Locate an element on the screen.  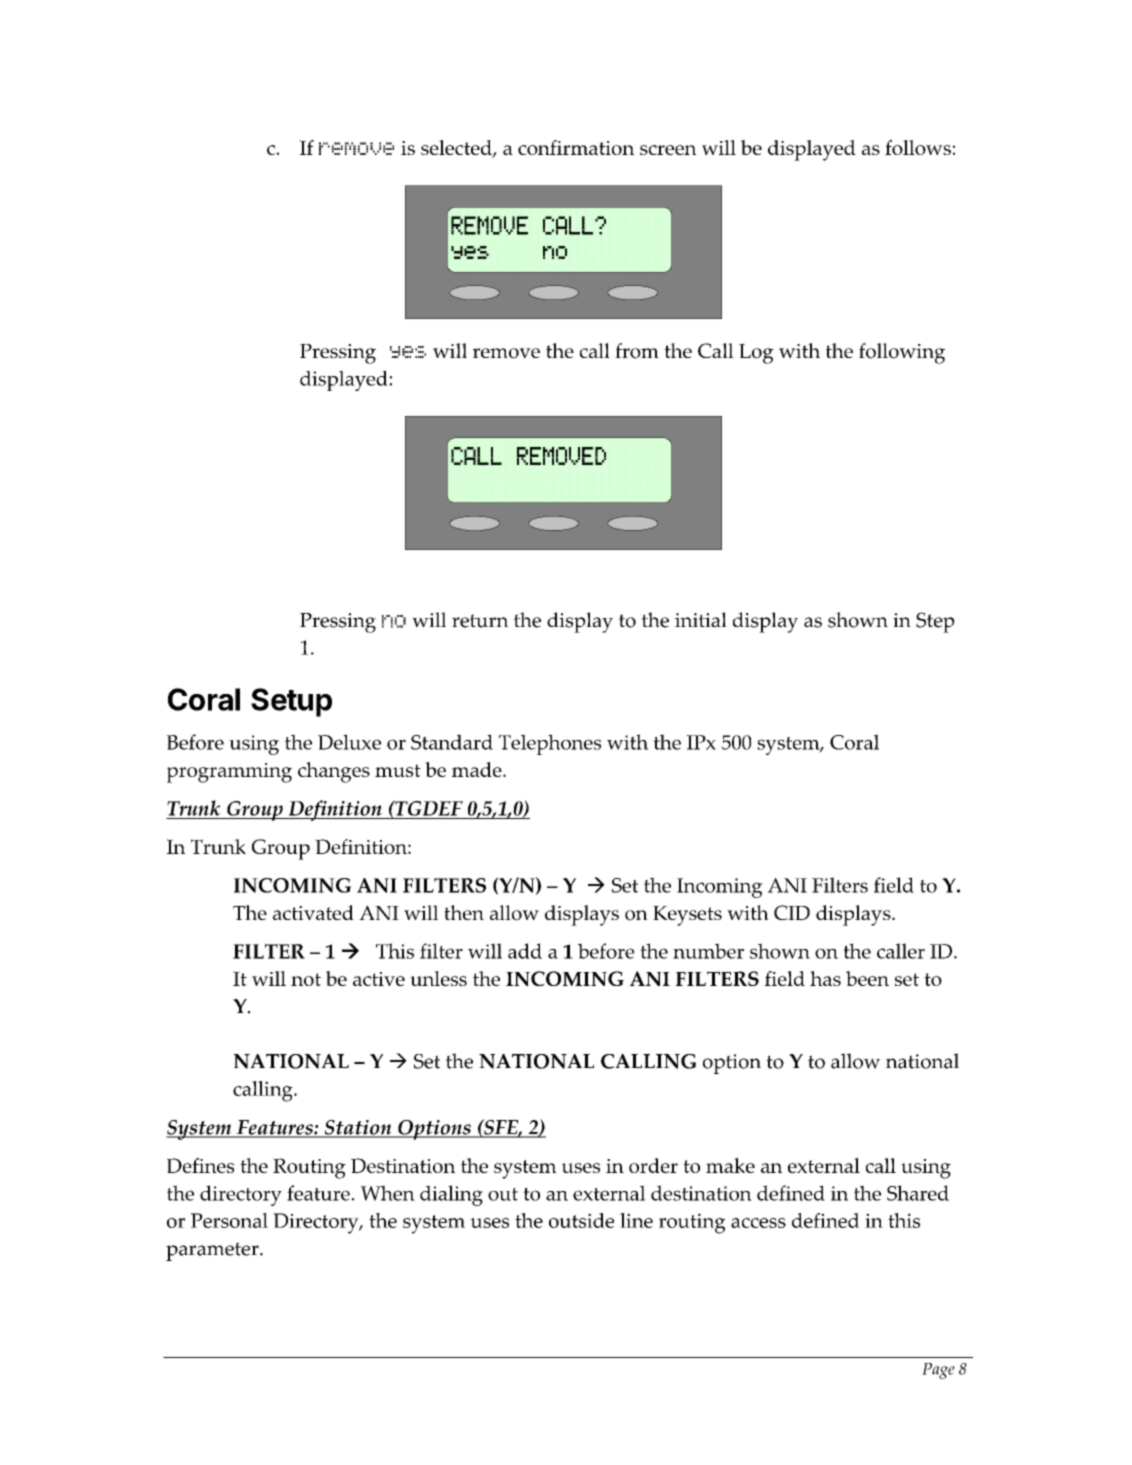
selected is located at coordinates (457, 149).
